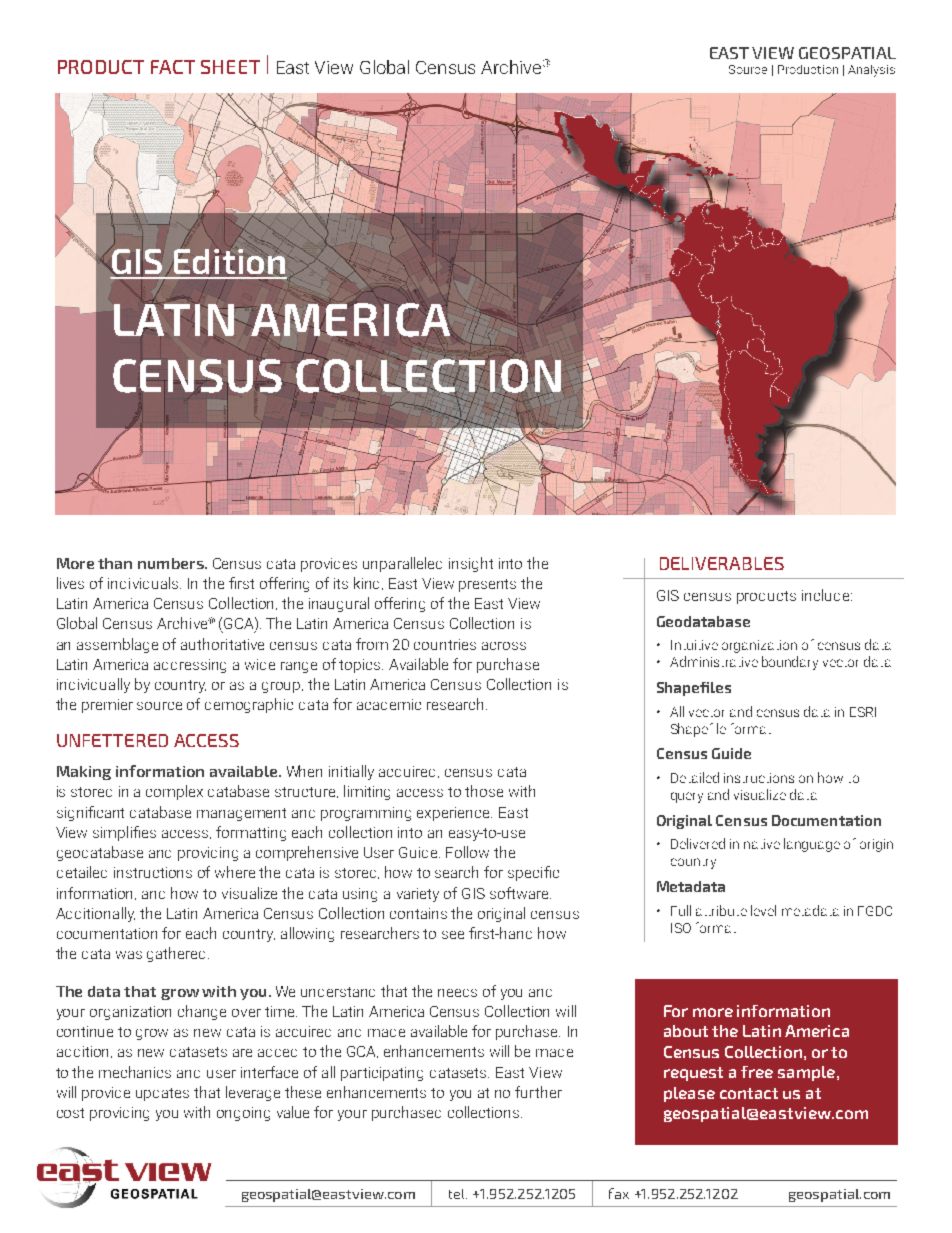 The image size is (952, 1233). I want to click on SHEET, so click(230, 67).
